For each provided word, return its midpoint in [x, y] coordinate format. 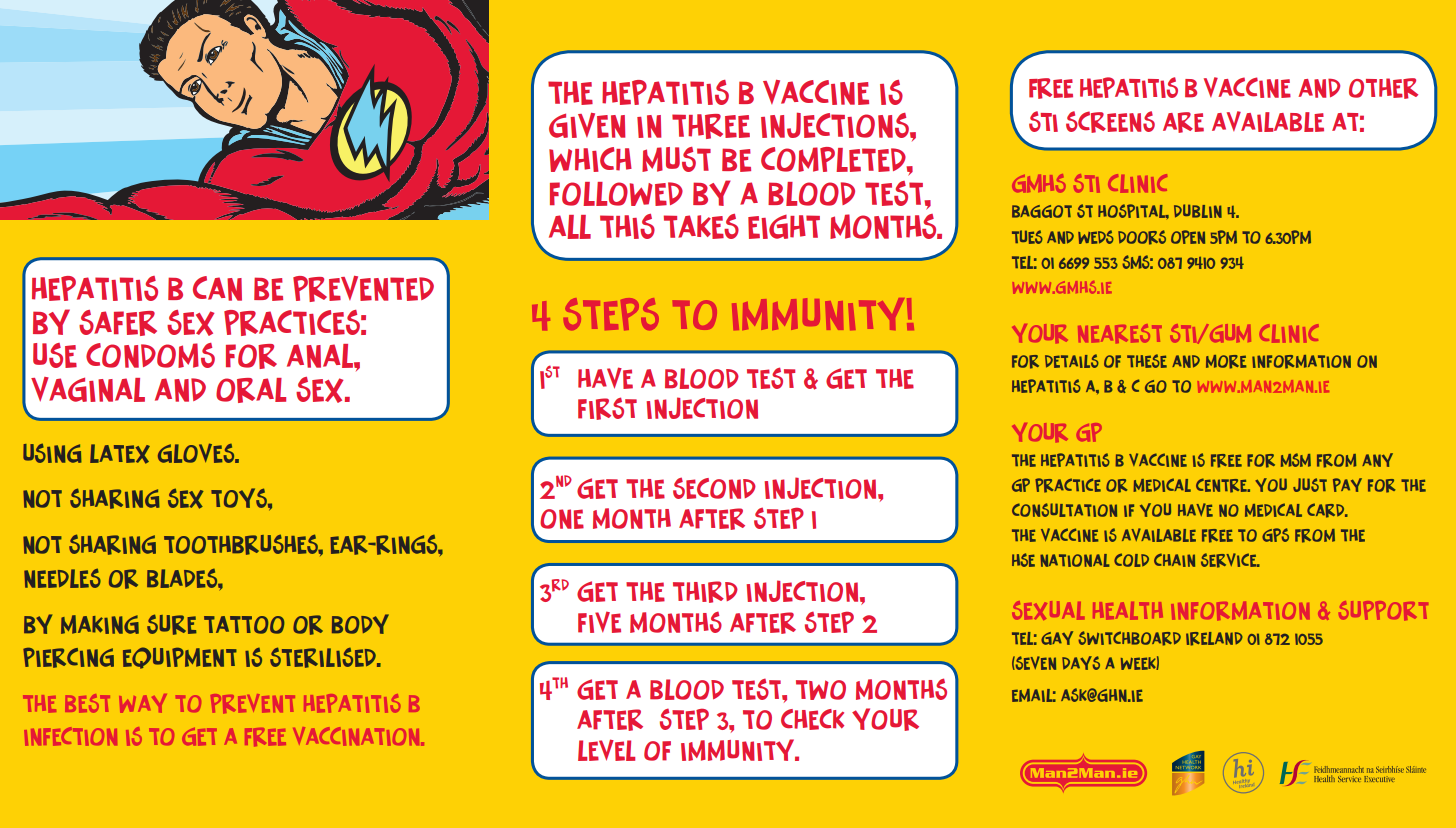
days [1081, 663]
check [812, 719]
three [711, 126]
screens [1110, 122]
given [587, 125]
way [143, 703]
